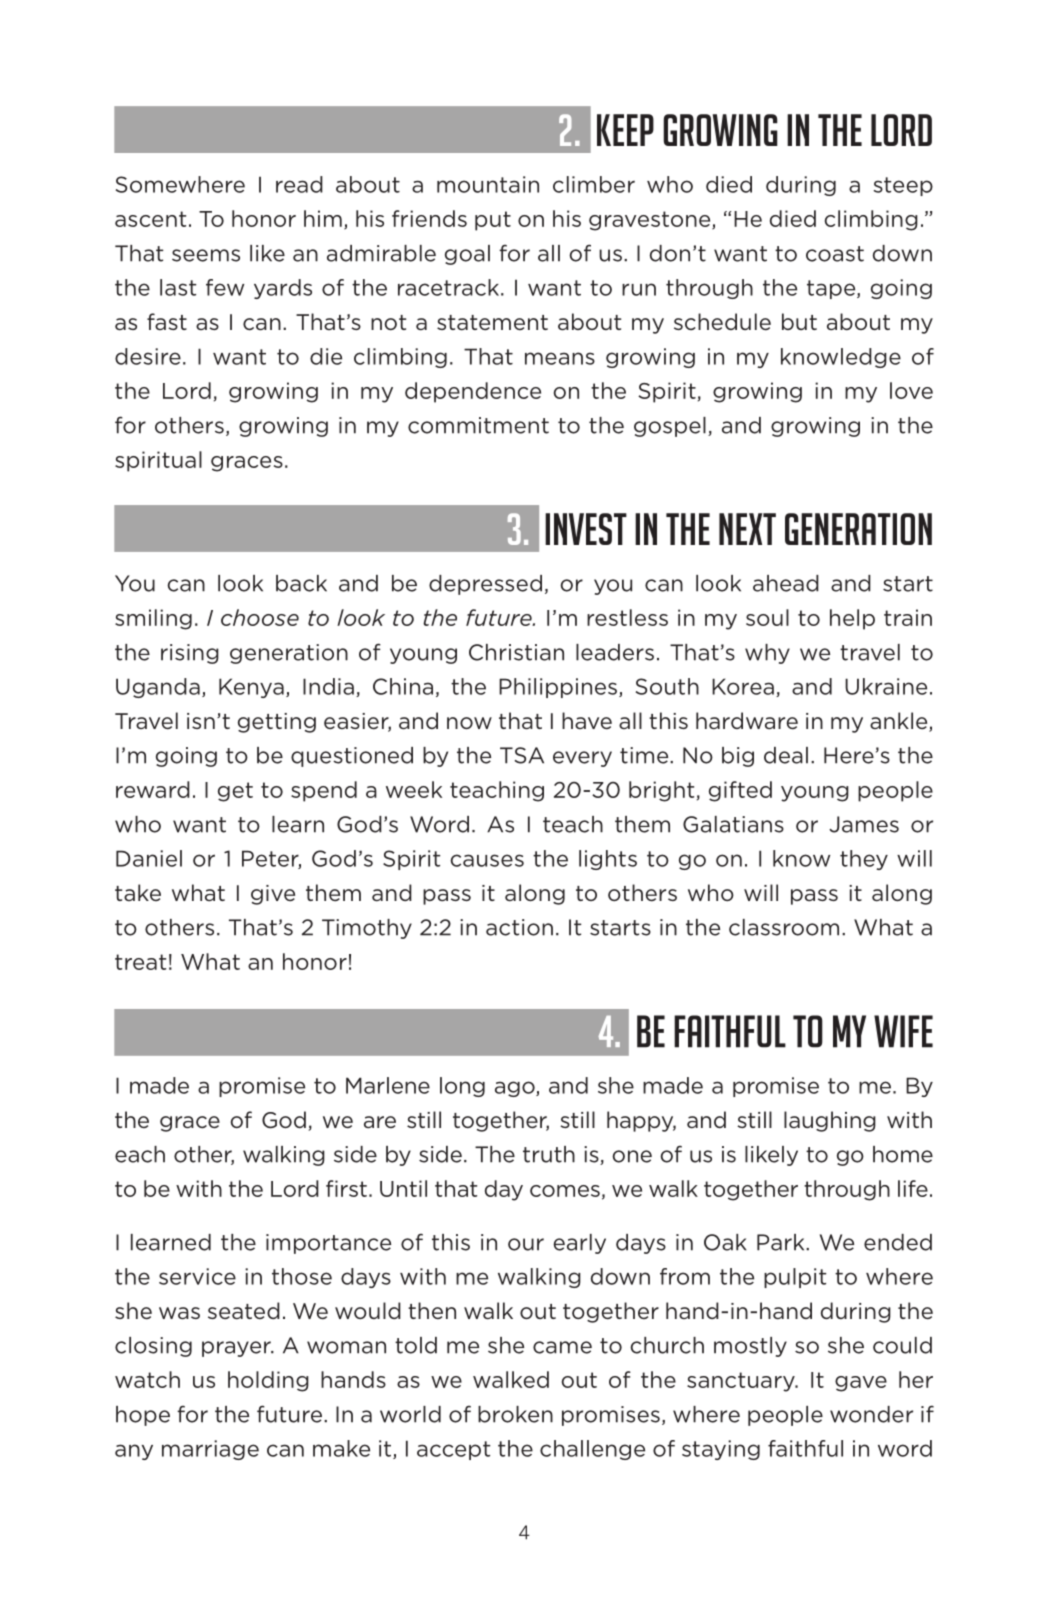 The width and height of the screenshot is (1048, 1620). I want to click on love, so click(911, 390).
